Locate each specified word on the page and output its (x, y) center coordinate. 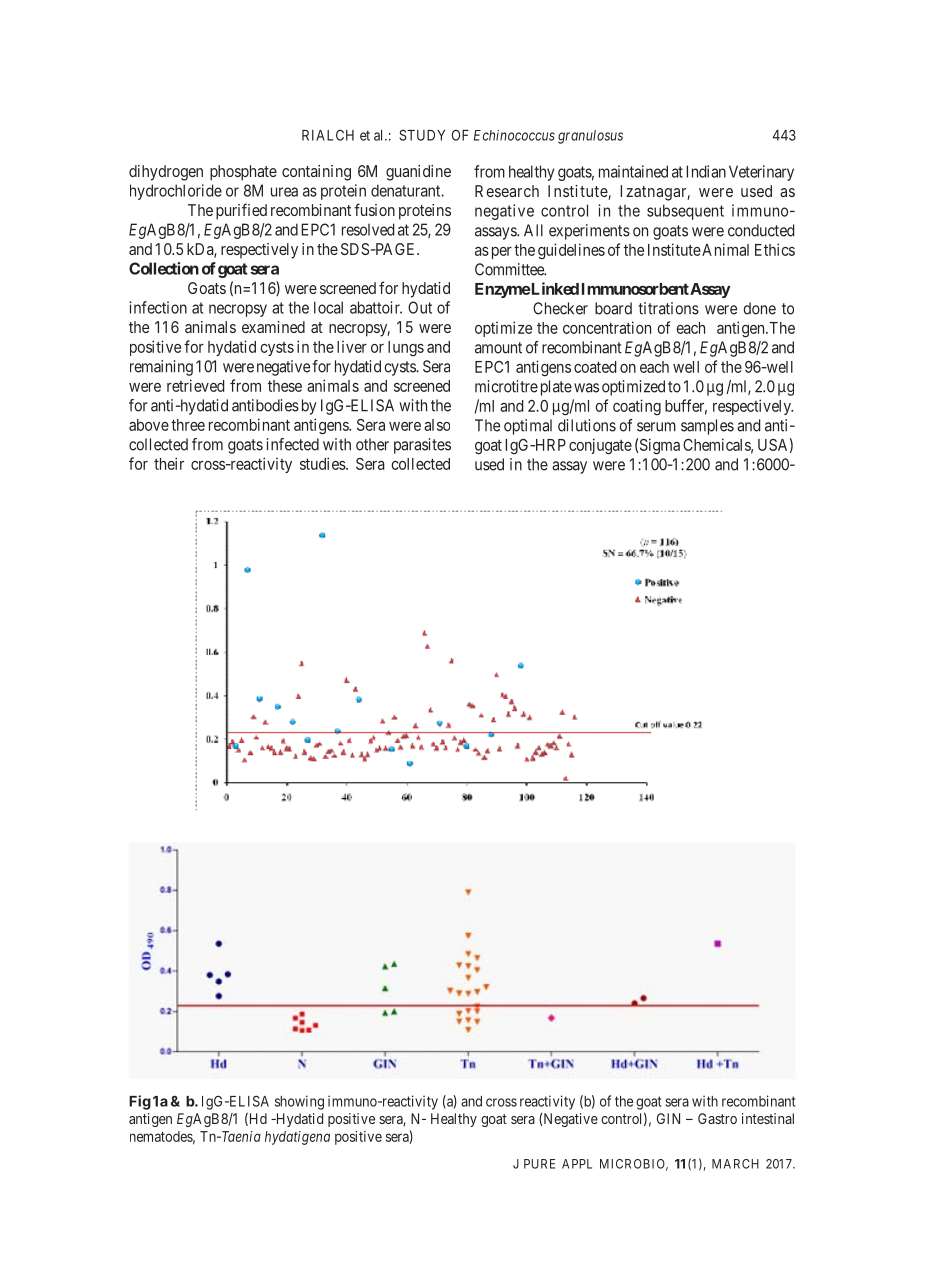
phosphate (243, 173)
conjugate (600, 446)
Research (507, 191)
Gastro (717, 1118)
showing (299, 1102)
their (169, 463)
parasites (422, 446)
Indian (706, 171)
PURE (539, 1164)
